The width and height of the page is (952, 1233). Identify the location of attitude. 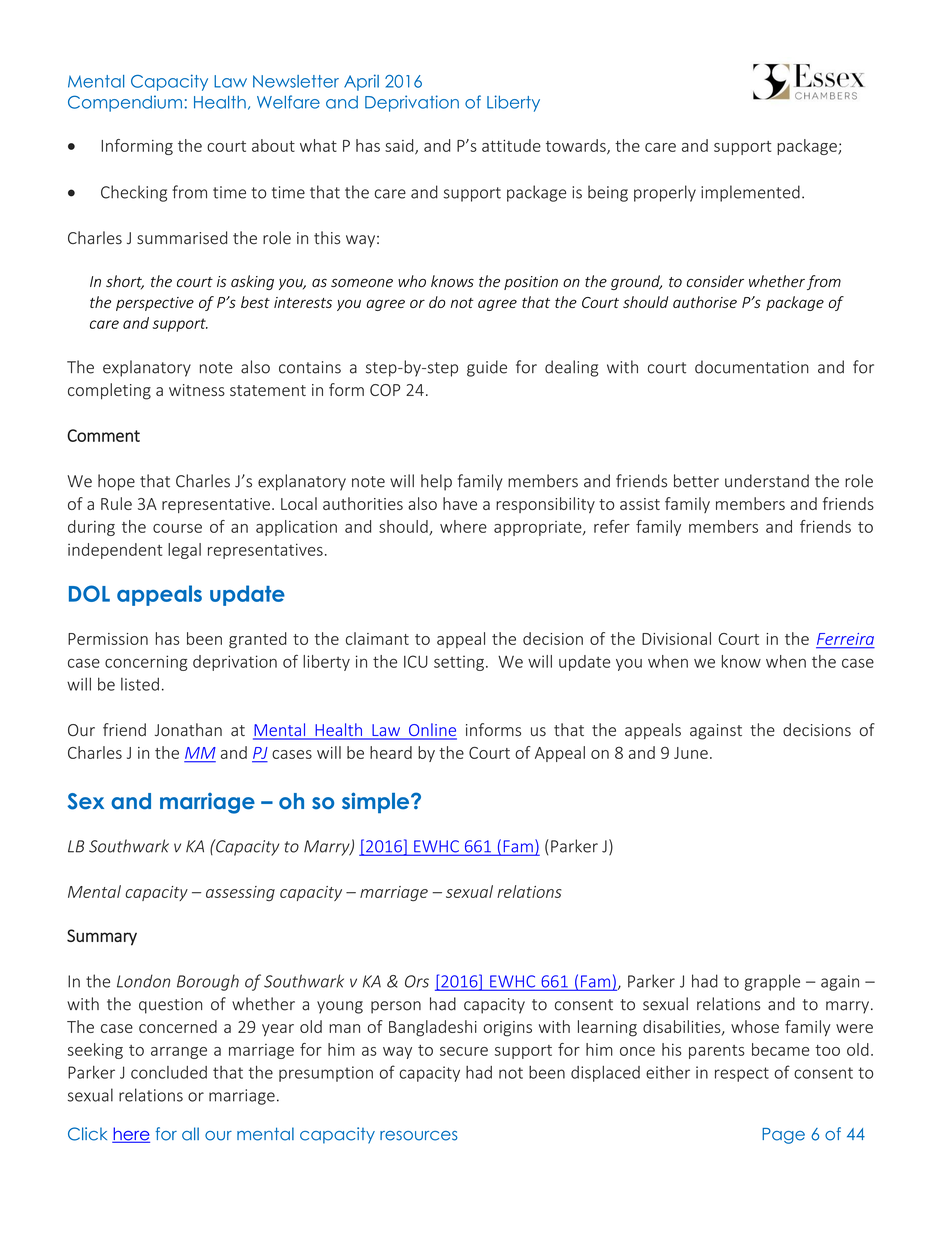
(511, 145).
